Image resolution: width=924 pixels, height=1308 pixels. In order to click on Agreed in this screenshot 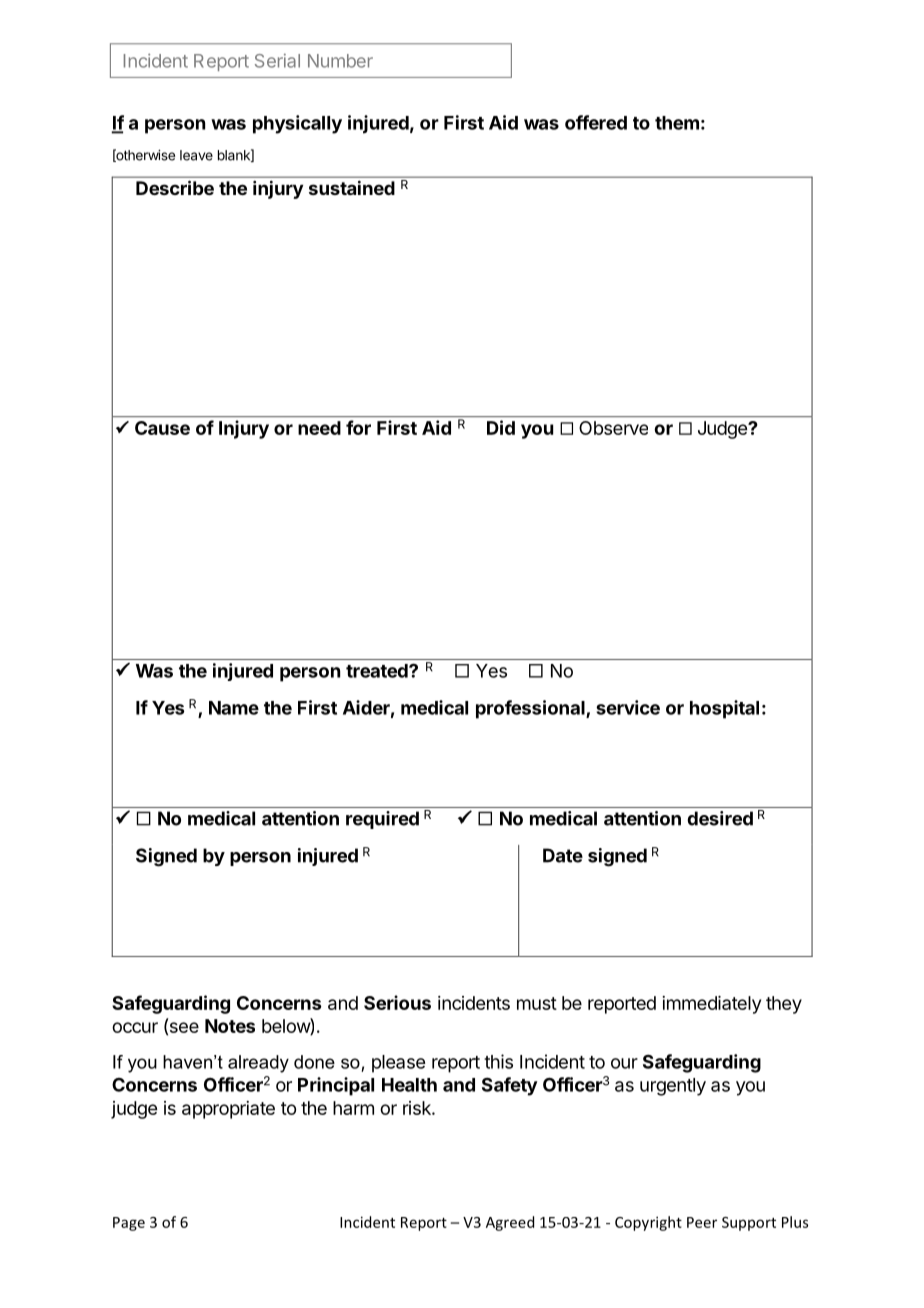, I will do `click(510, 1223)`.
